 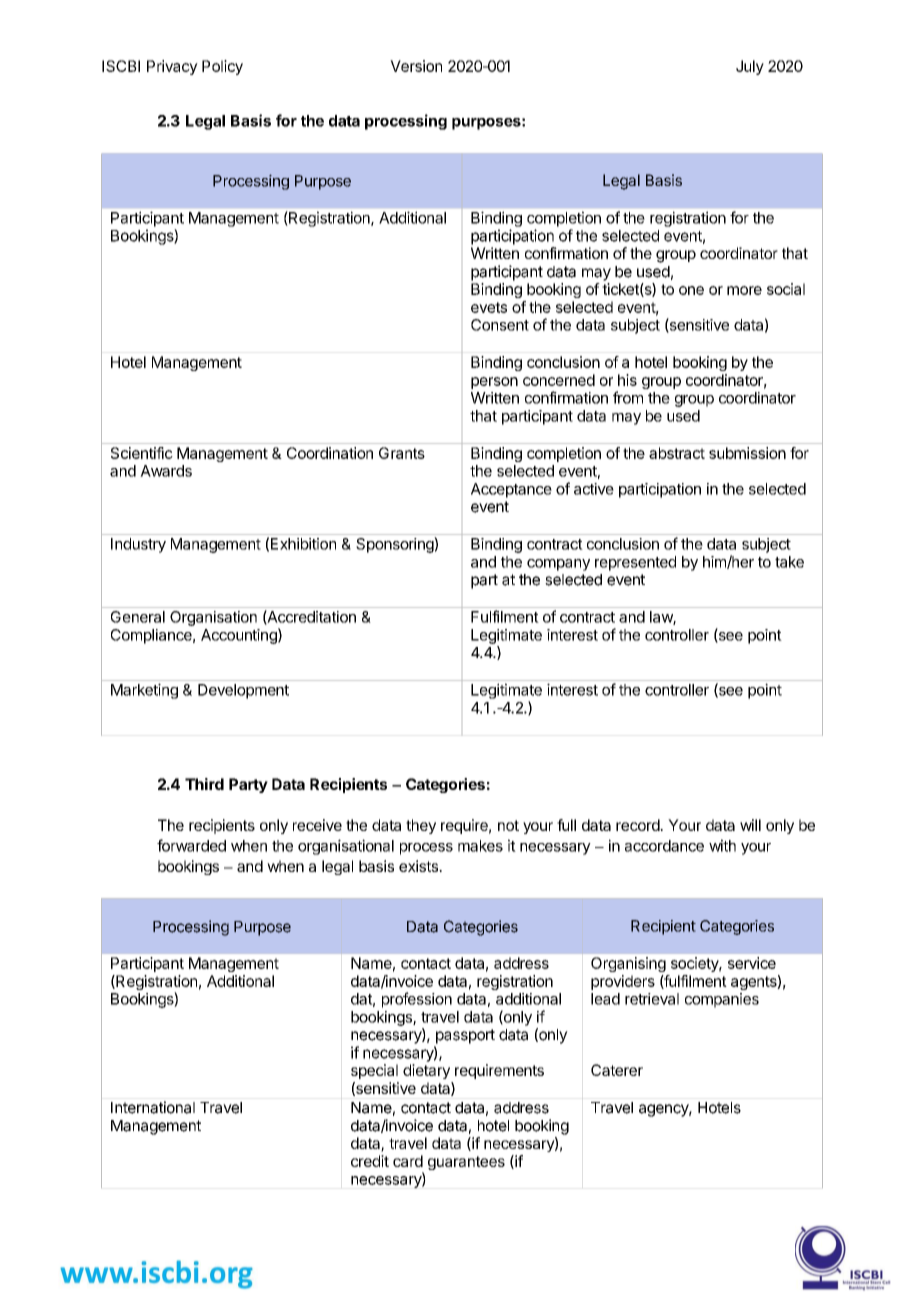 I want to click on International, so click(x=153, y=1107).
